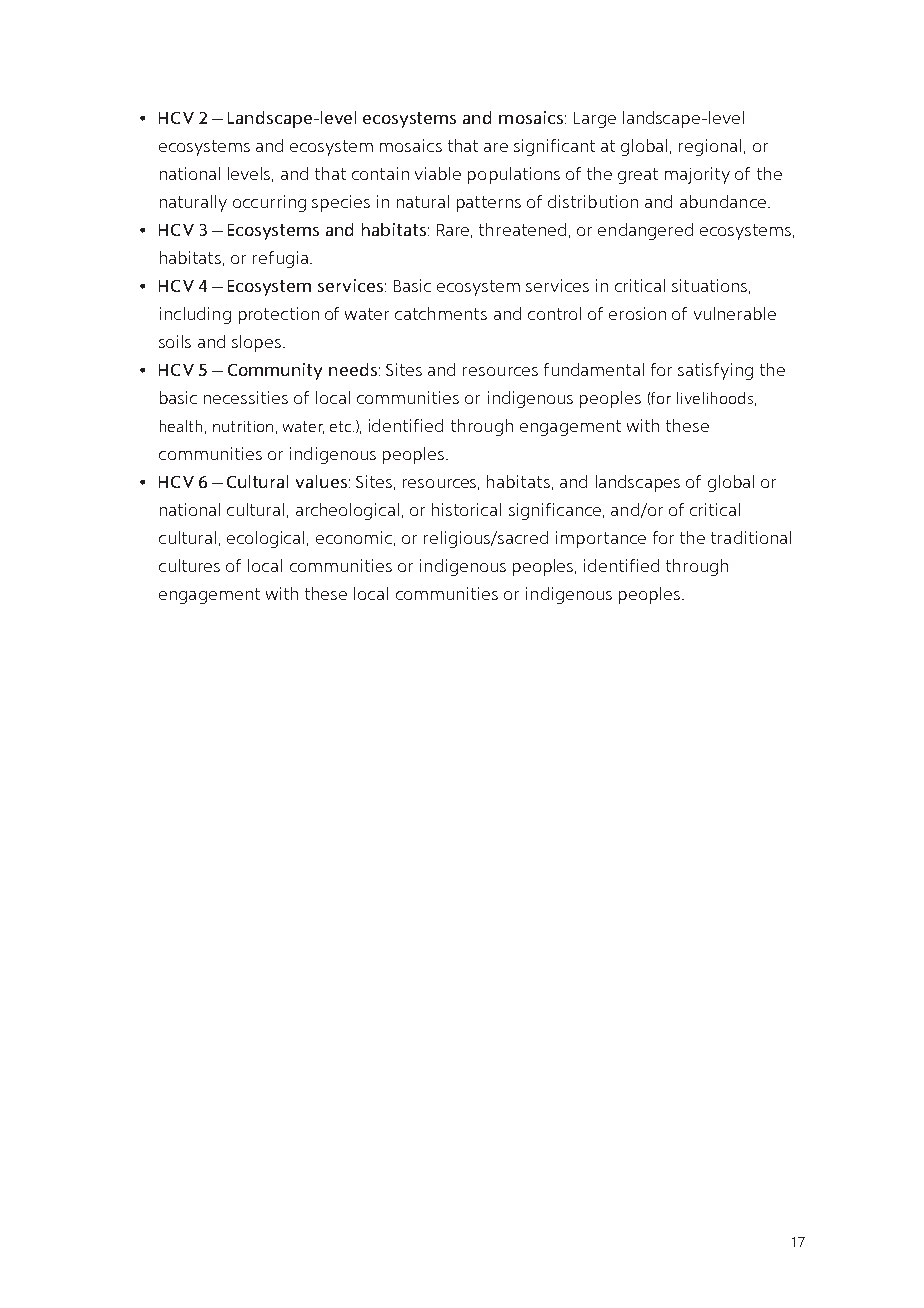 The image size is (924, 1308). I want to click on etc, so click(342, 426).
